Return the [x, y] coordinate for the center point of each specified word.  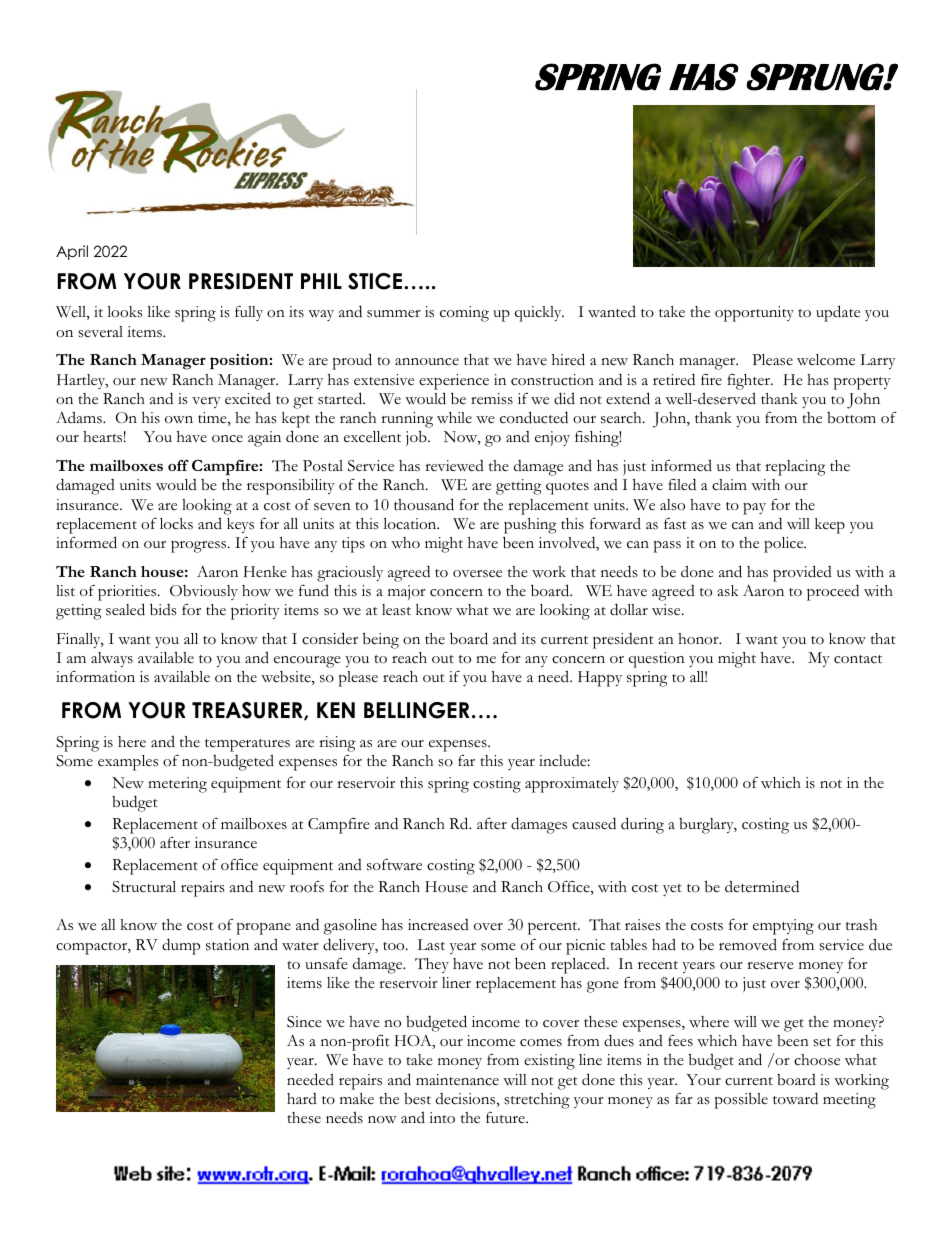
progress [200, 547]
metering [177, 785]
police [785, 545]
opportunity [754, 314]
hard [302, 1098]
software [394, 864]
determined [762, 886]
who [405, 543]
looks [125, 312]
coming [464, 314]
